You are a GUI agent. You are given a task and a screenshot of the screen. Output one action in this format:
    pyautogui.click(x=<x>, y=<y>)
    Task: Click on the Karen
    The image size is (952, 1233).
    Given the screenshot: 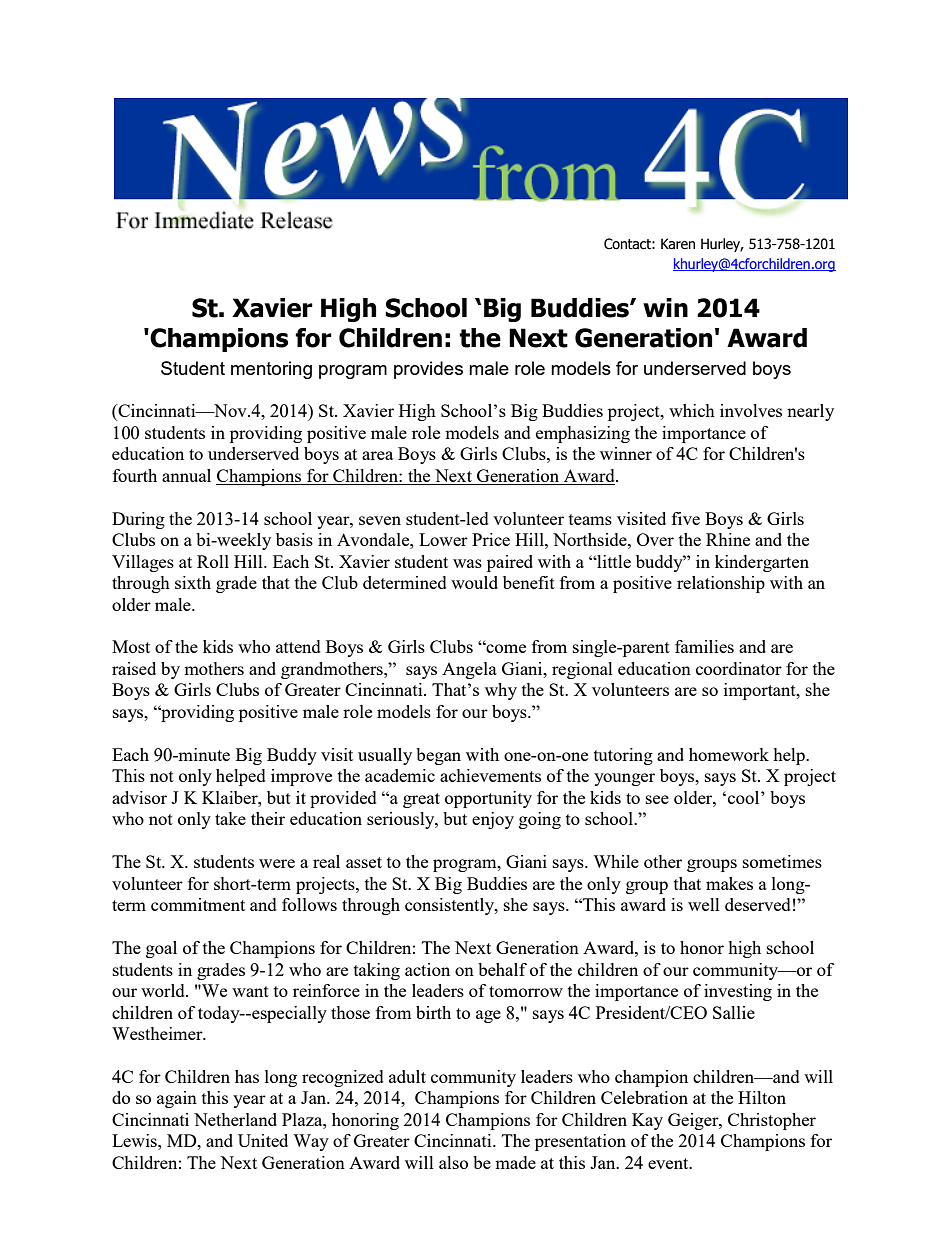 What is the action you would take?
    pyautogui.click(x=678, y=244)
